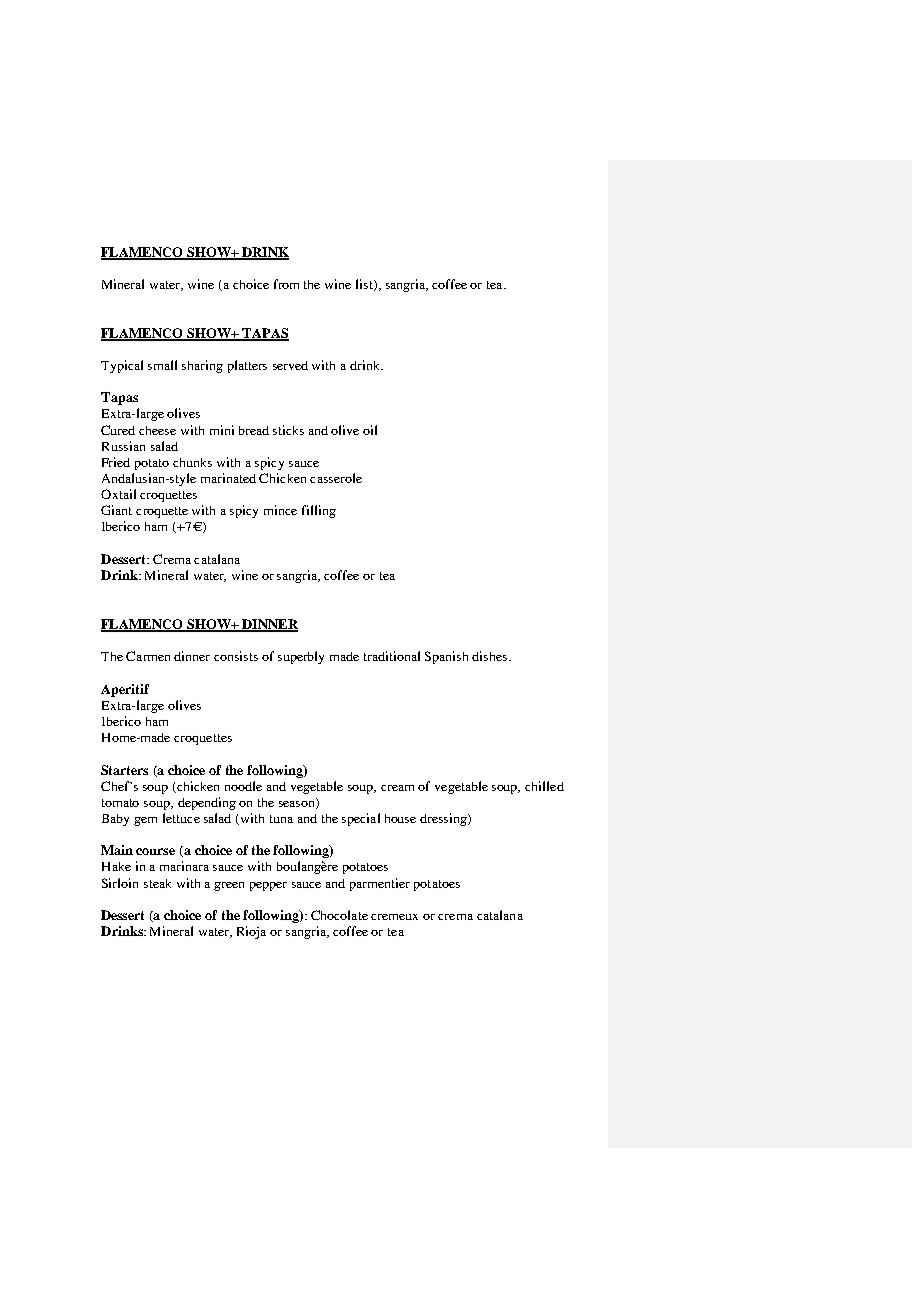 The width and height of the page is (924, 1308). I want to click on casserole, so click(336, 478).
